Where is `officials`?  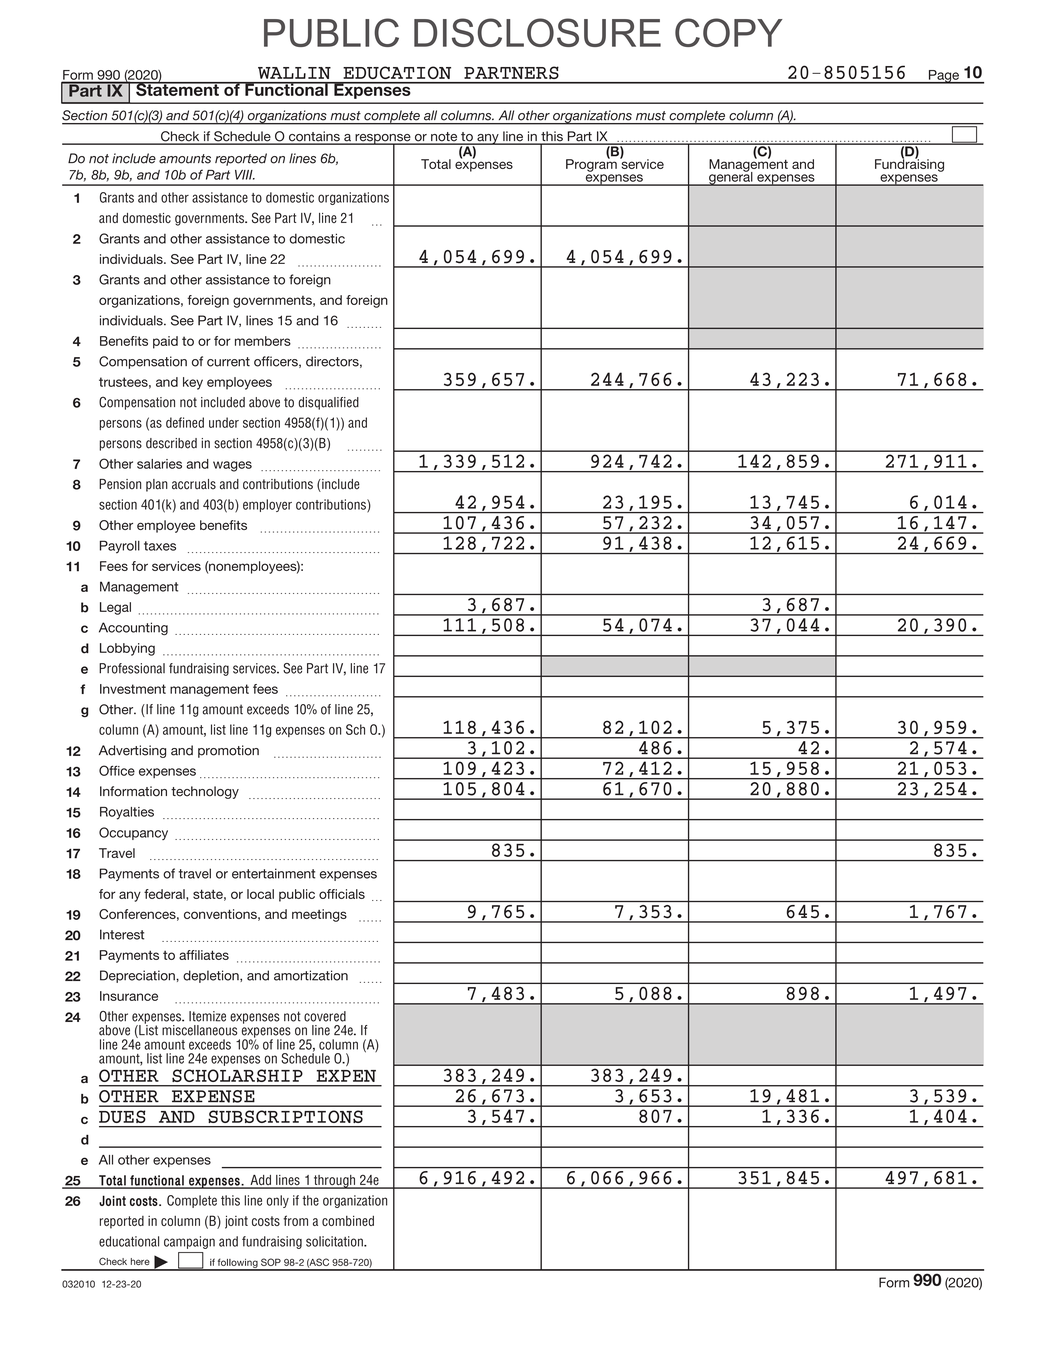 officials is located at coordinates (342, 894).
